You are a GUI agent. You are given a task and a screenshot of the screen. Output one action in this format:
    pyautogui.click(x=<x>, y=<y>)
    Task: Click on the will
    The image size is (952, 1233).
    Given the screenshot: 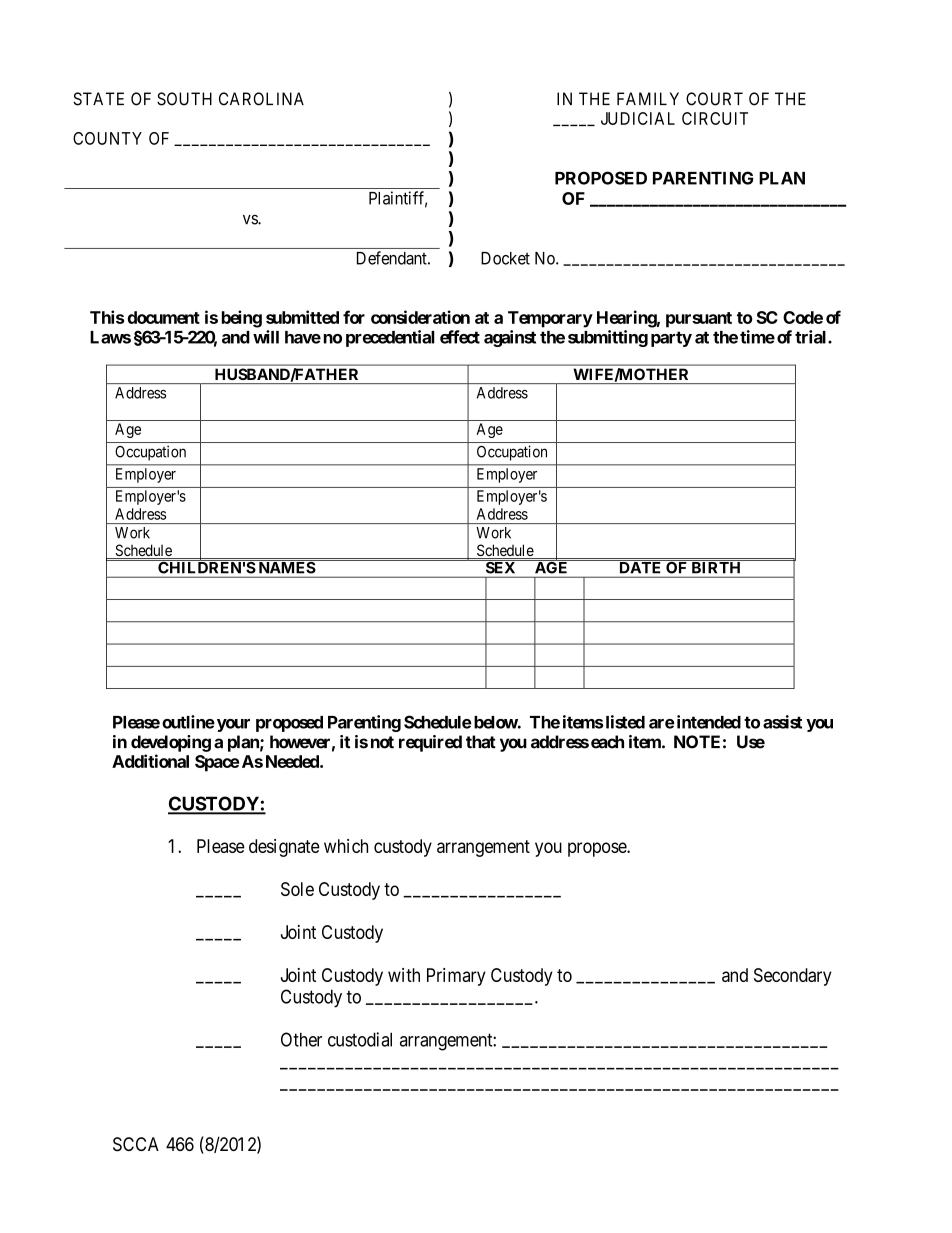 What is the action you would take?
    pyautogui.click(x=266, y=337)
